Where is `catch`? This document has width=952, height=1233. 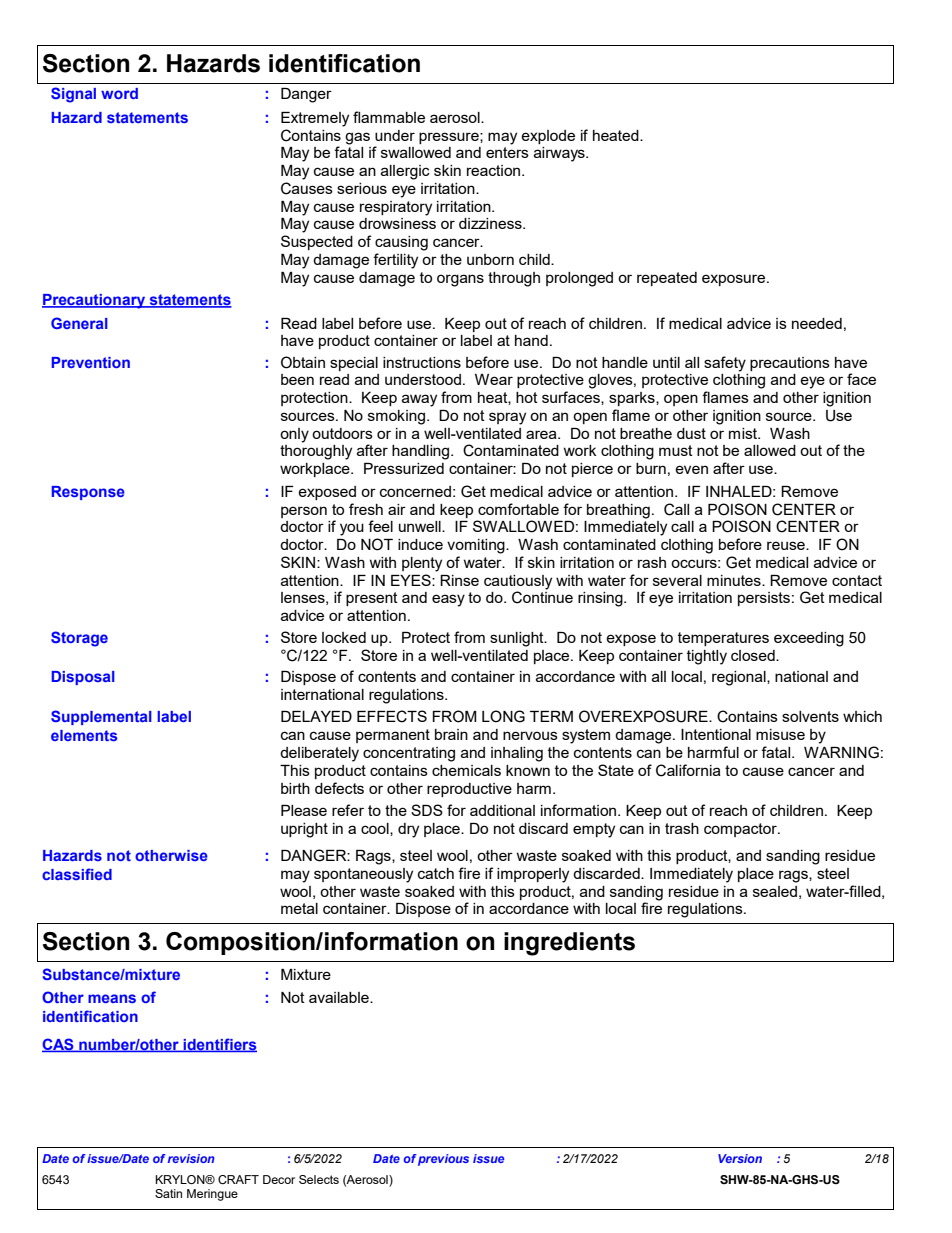
catch is located at coordinates (436, 873).
